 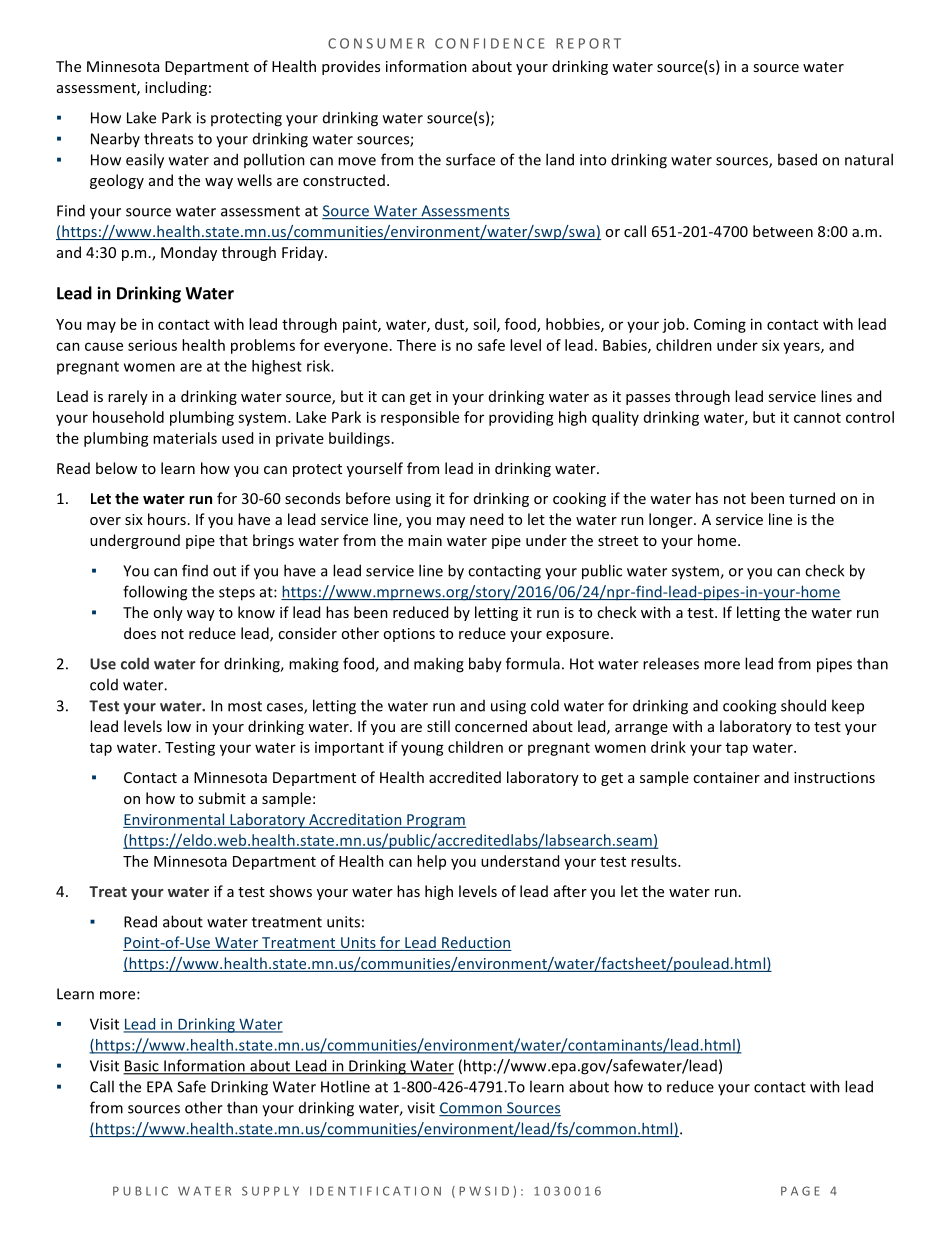 I want to click on should, so click(x=803, y=705).
